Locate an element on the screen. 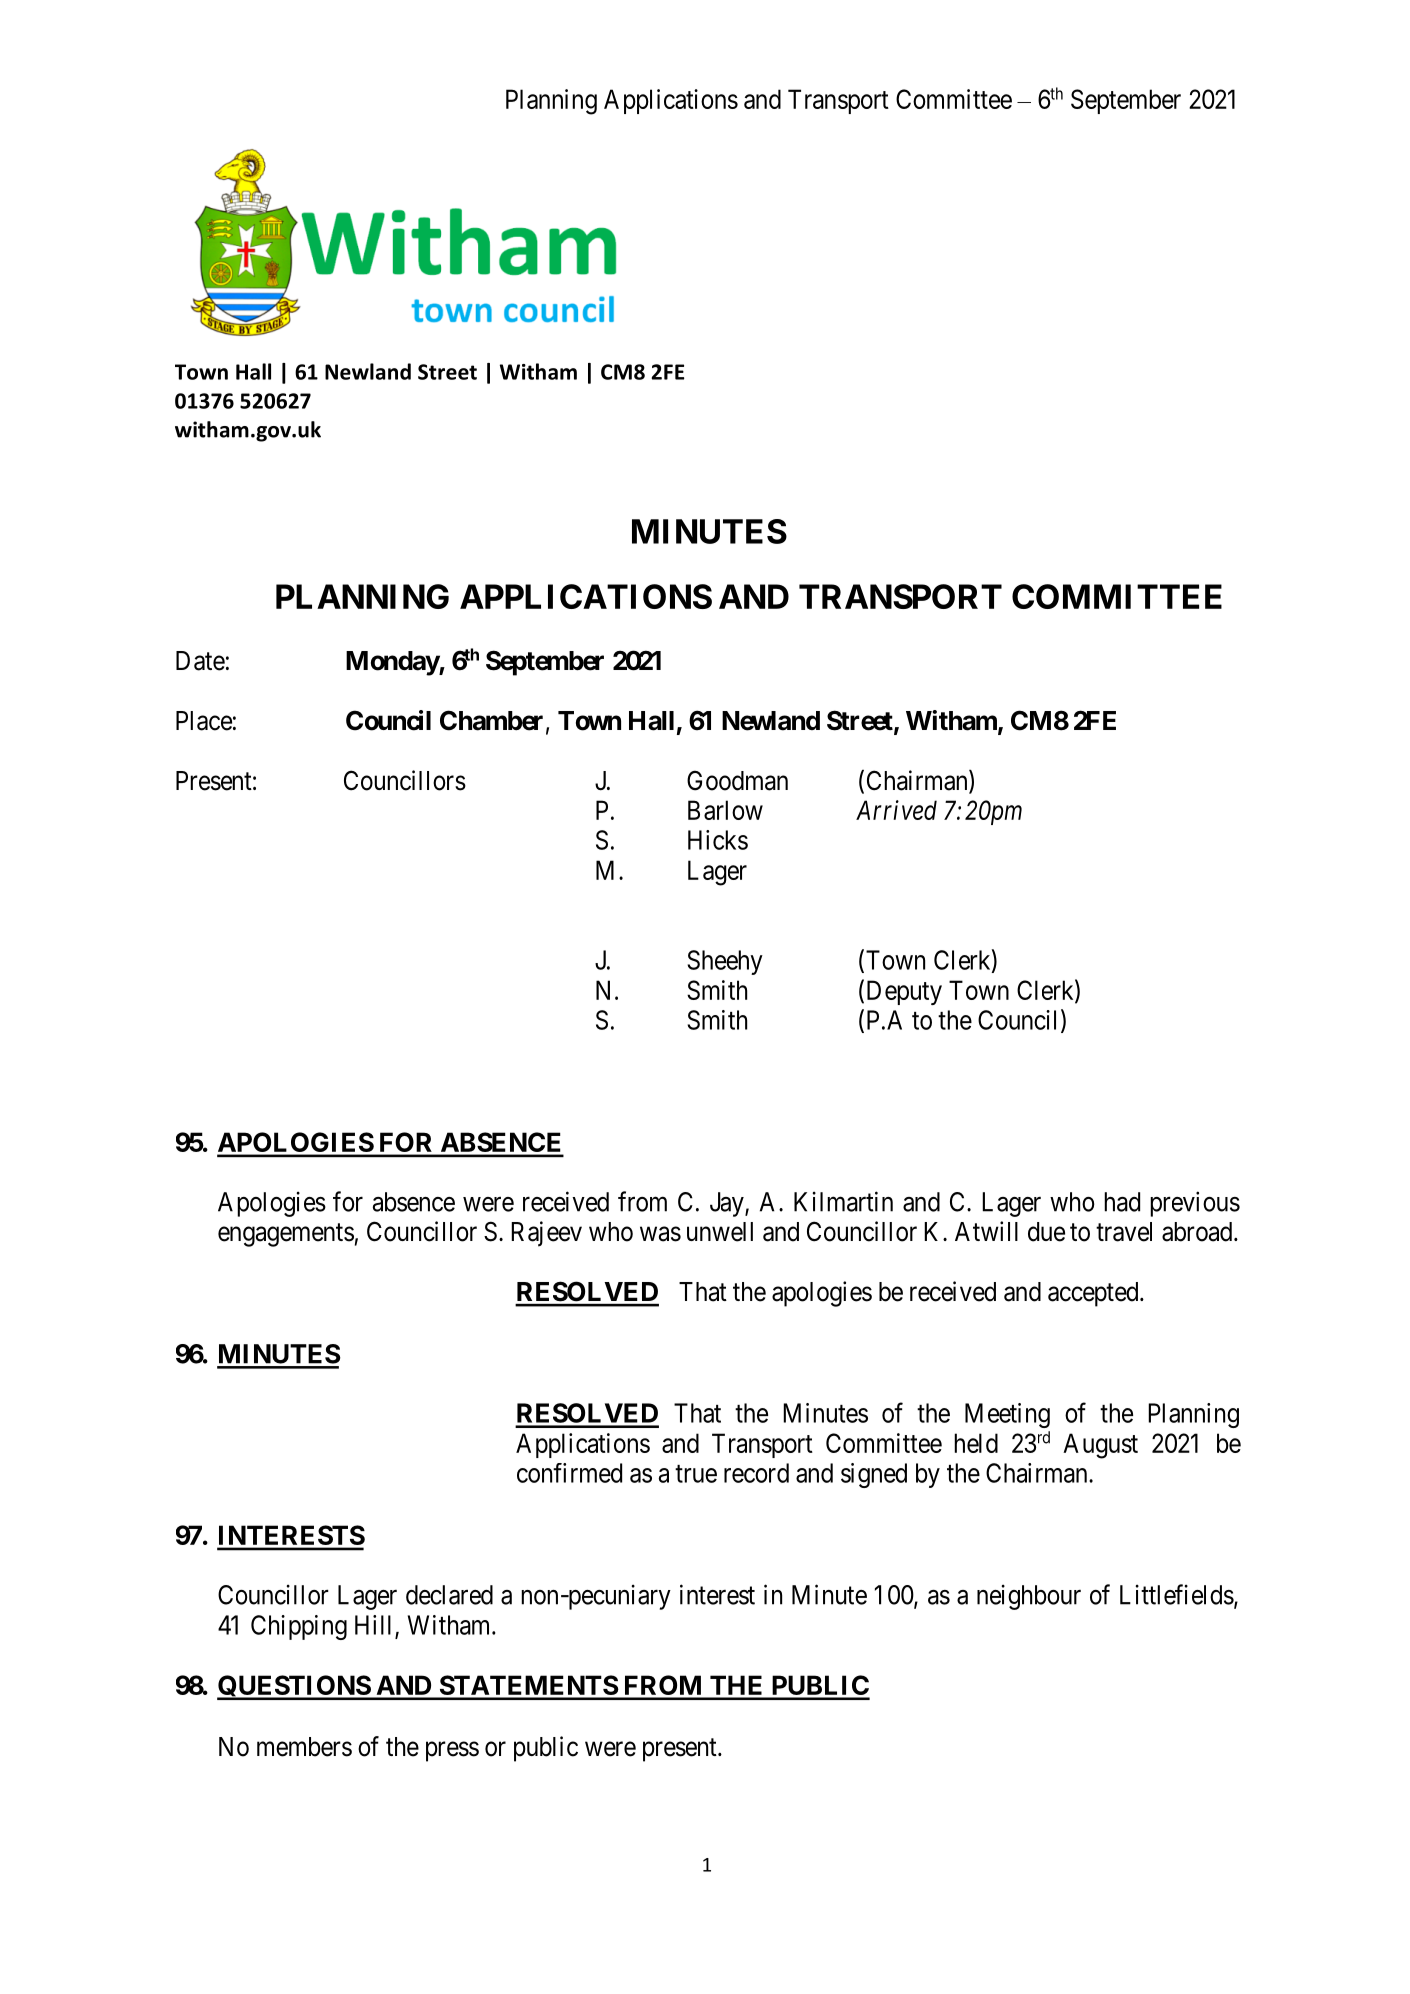  Chipping is located at coordinates (299, 1627).
